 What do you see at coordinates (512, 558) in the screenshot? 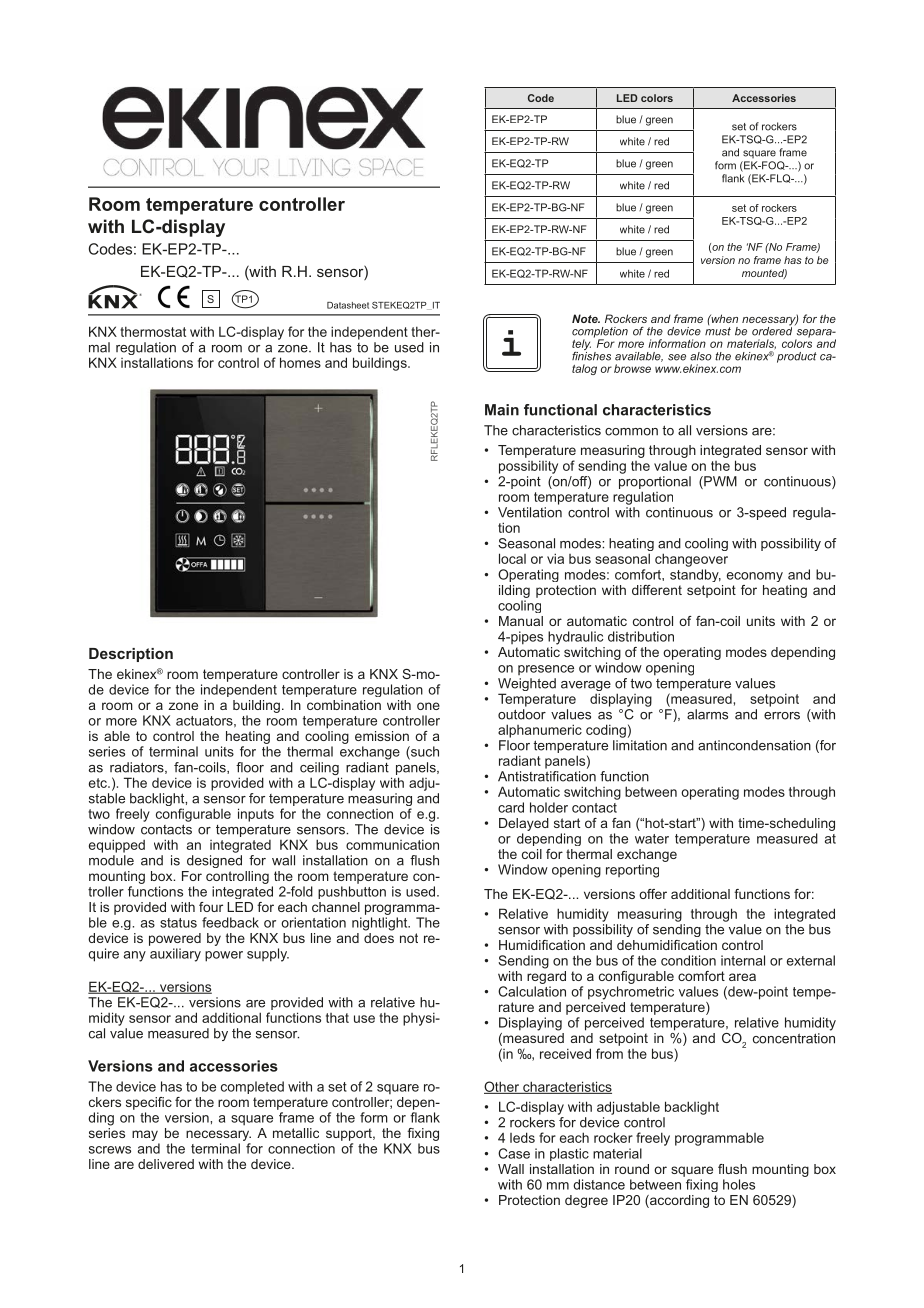
I see `local` at bounding box center [512, 558].
